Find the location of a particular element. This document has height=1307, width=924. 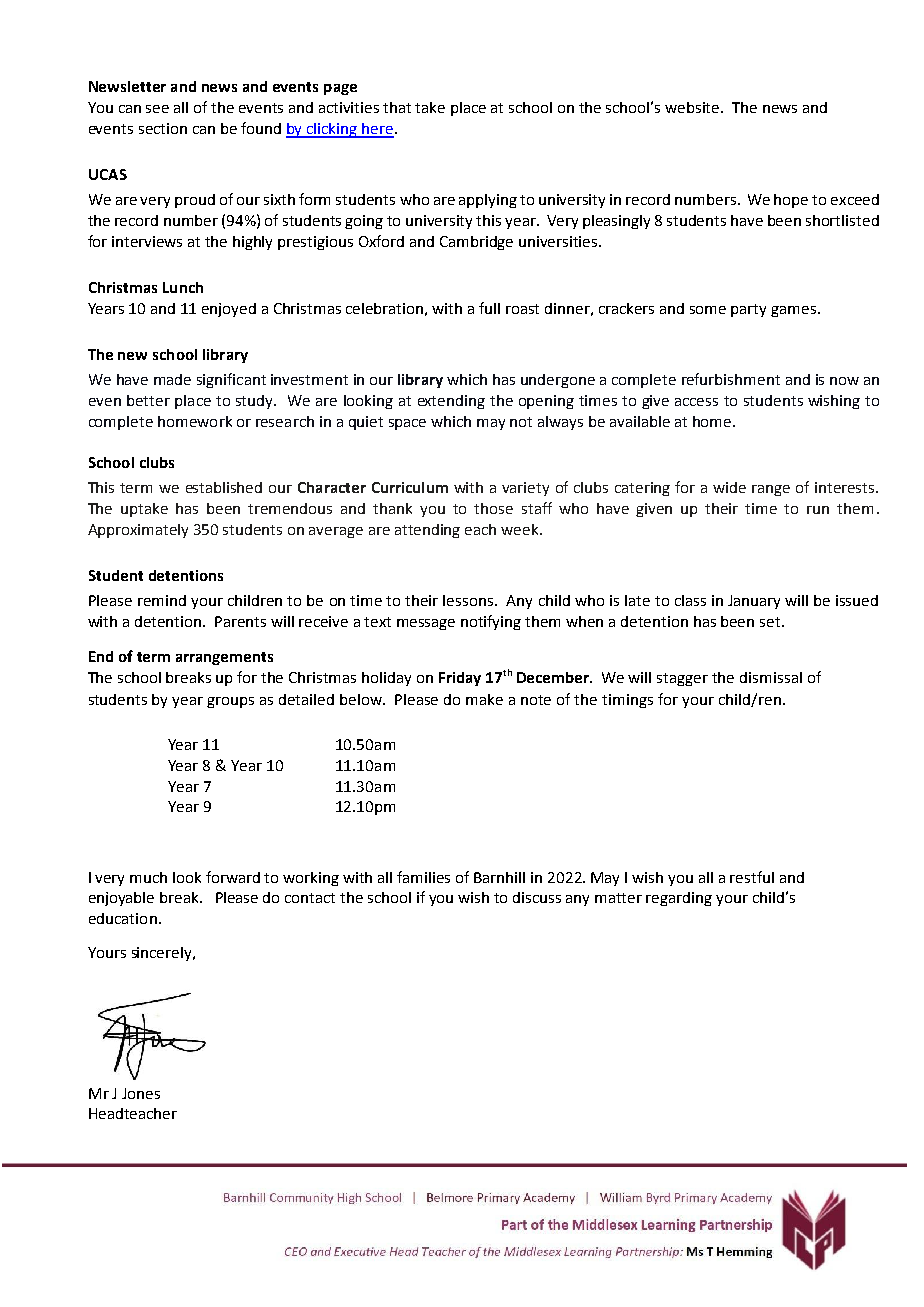

discuss is located at coordinates (537, 897).
